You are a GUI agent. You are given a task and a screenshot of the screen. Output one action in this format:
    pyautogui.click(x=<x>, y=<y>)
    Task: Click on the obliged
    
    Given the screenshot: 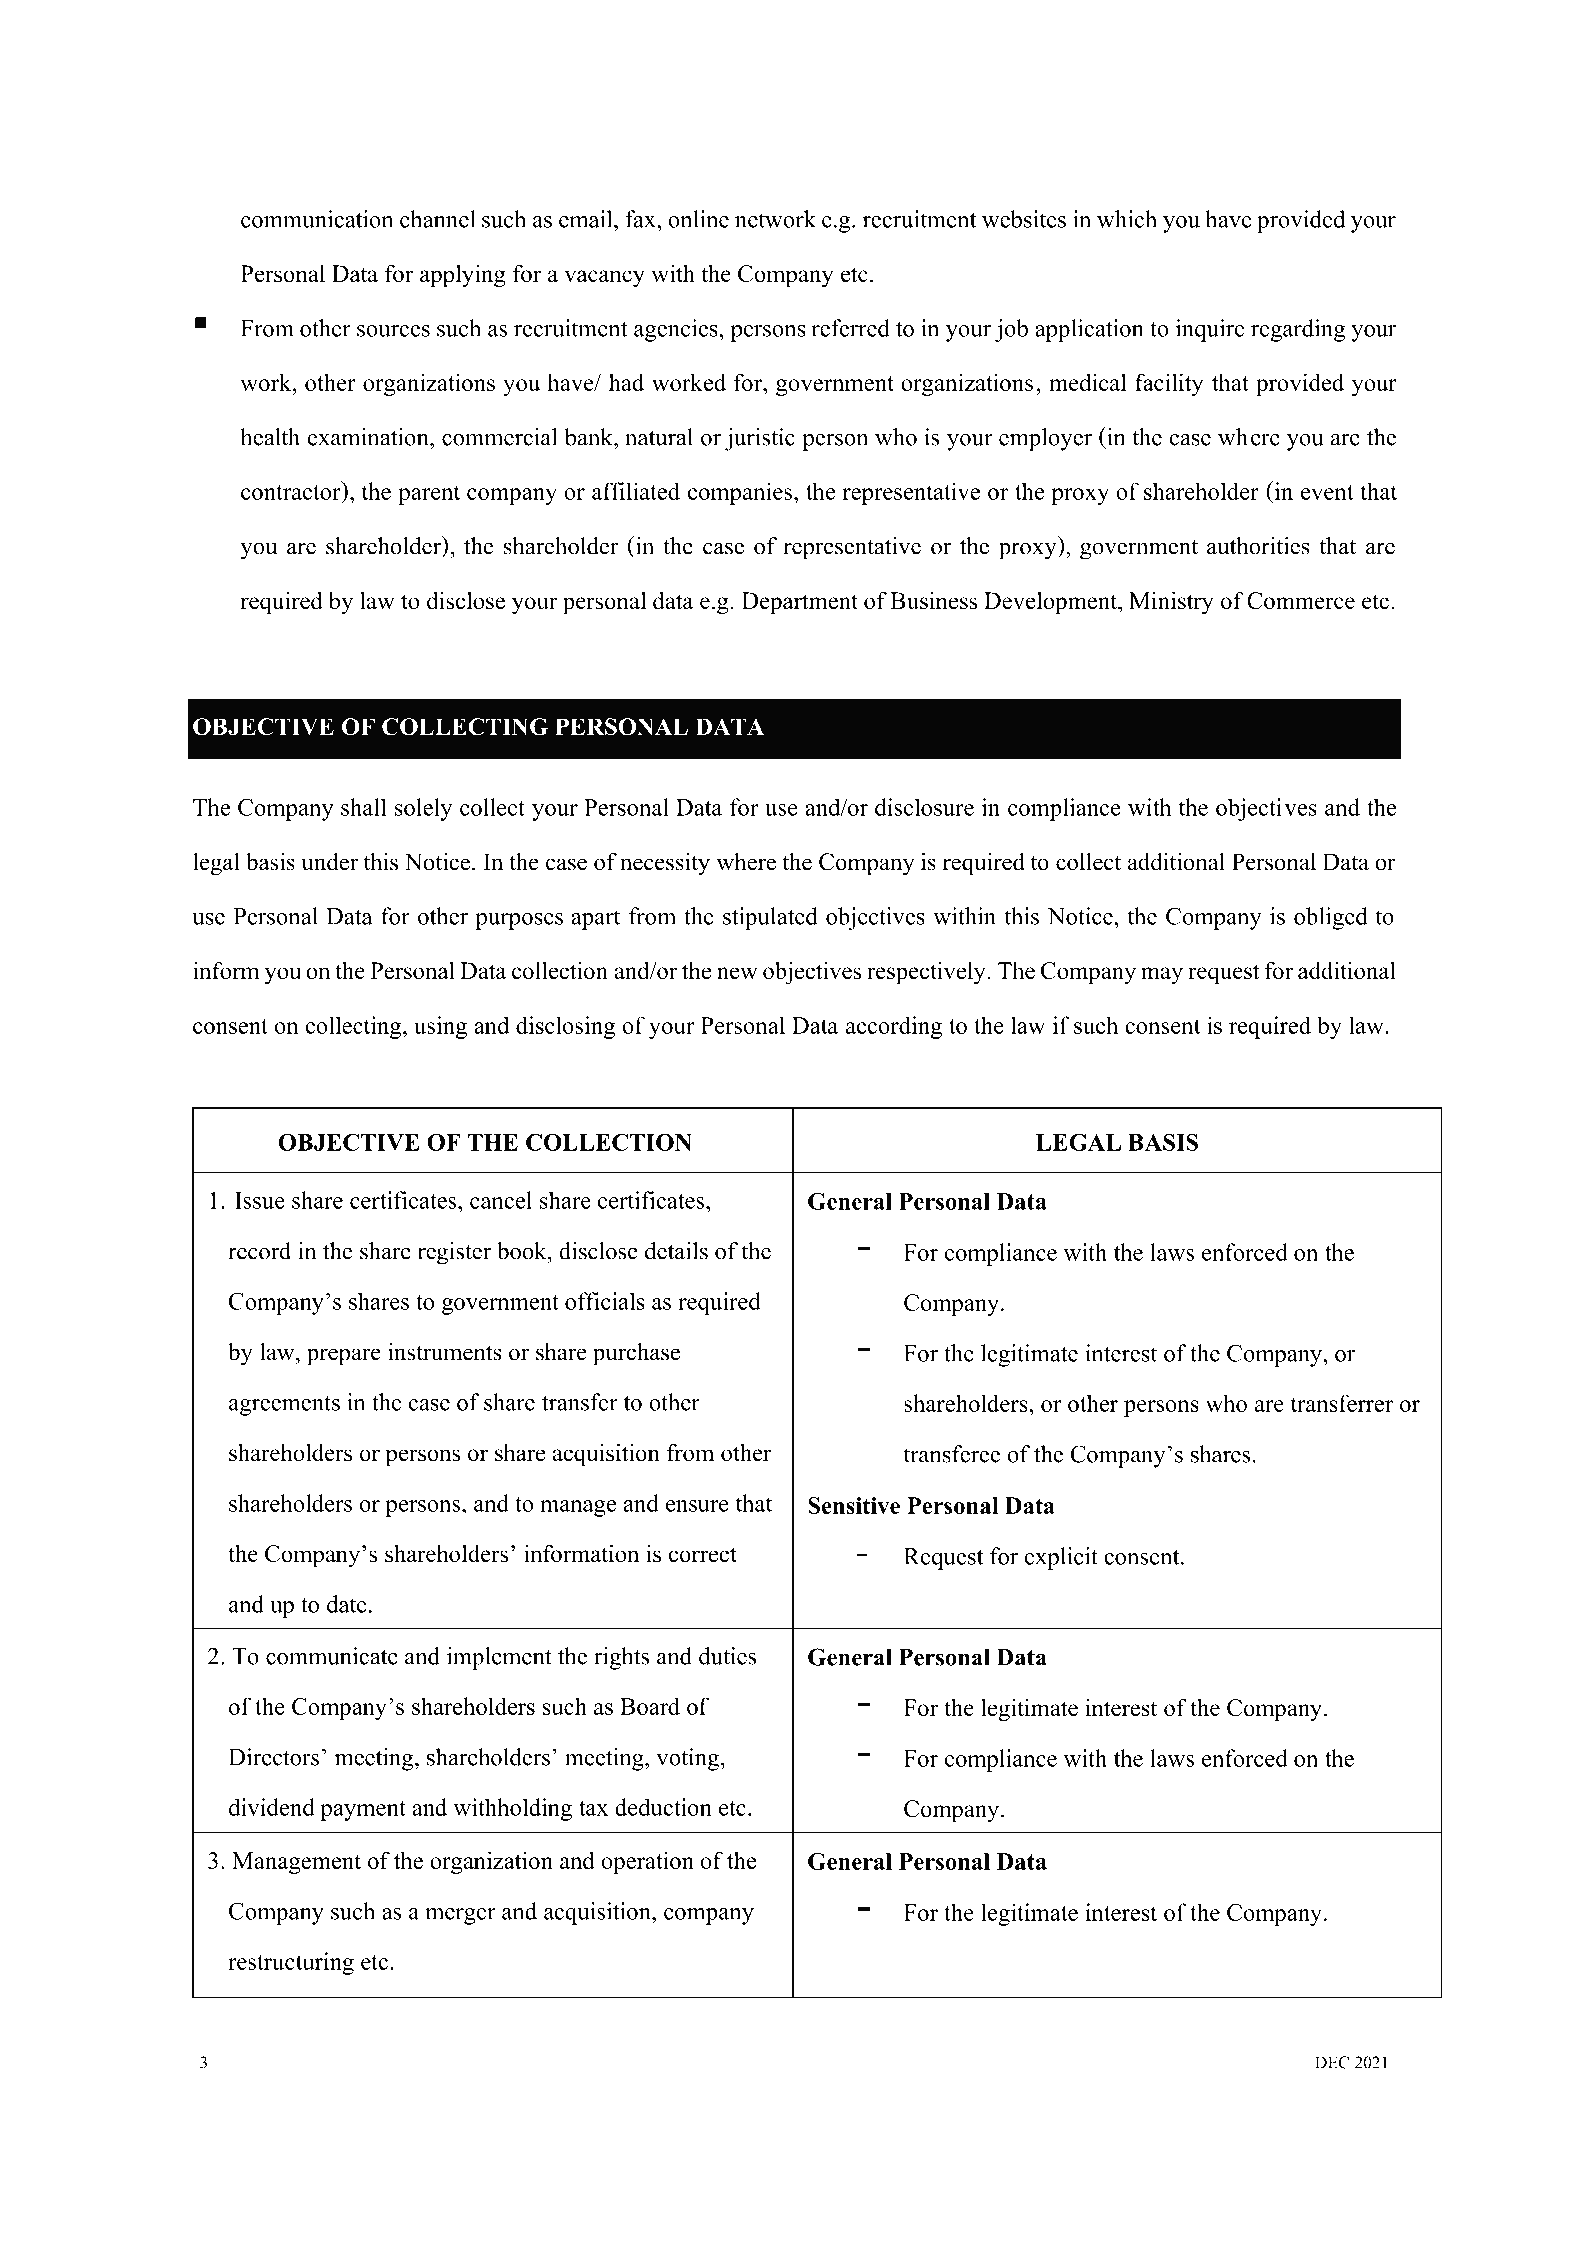 What is the action you would take?
    pyautogui.click(x=1331, y=918)
